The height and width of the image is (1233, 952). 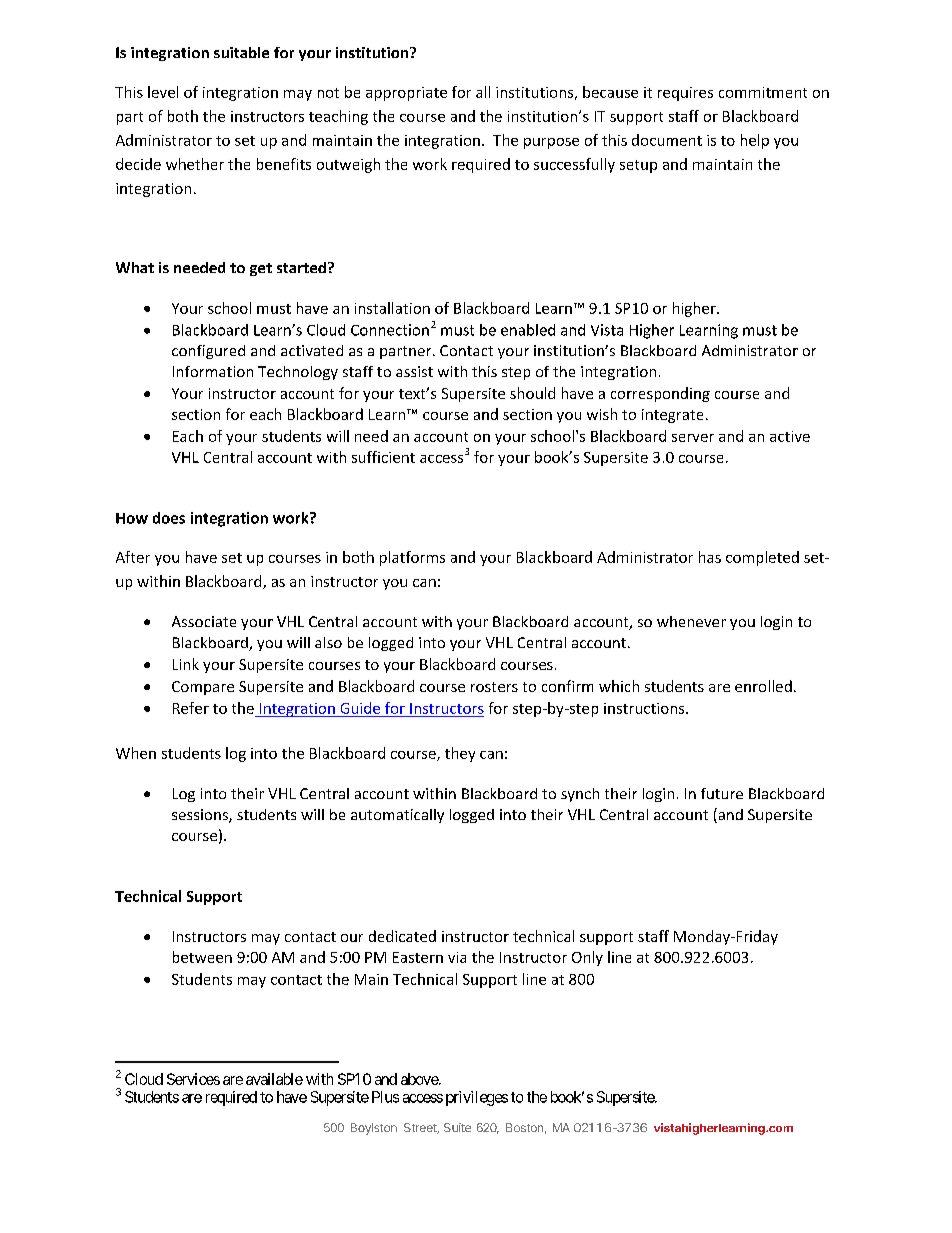 What do you see at coordinates (710, 557) in the image?
I see `has` at bounding box center [710, 557].
